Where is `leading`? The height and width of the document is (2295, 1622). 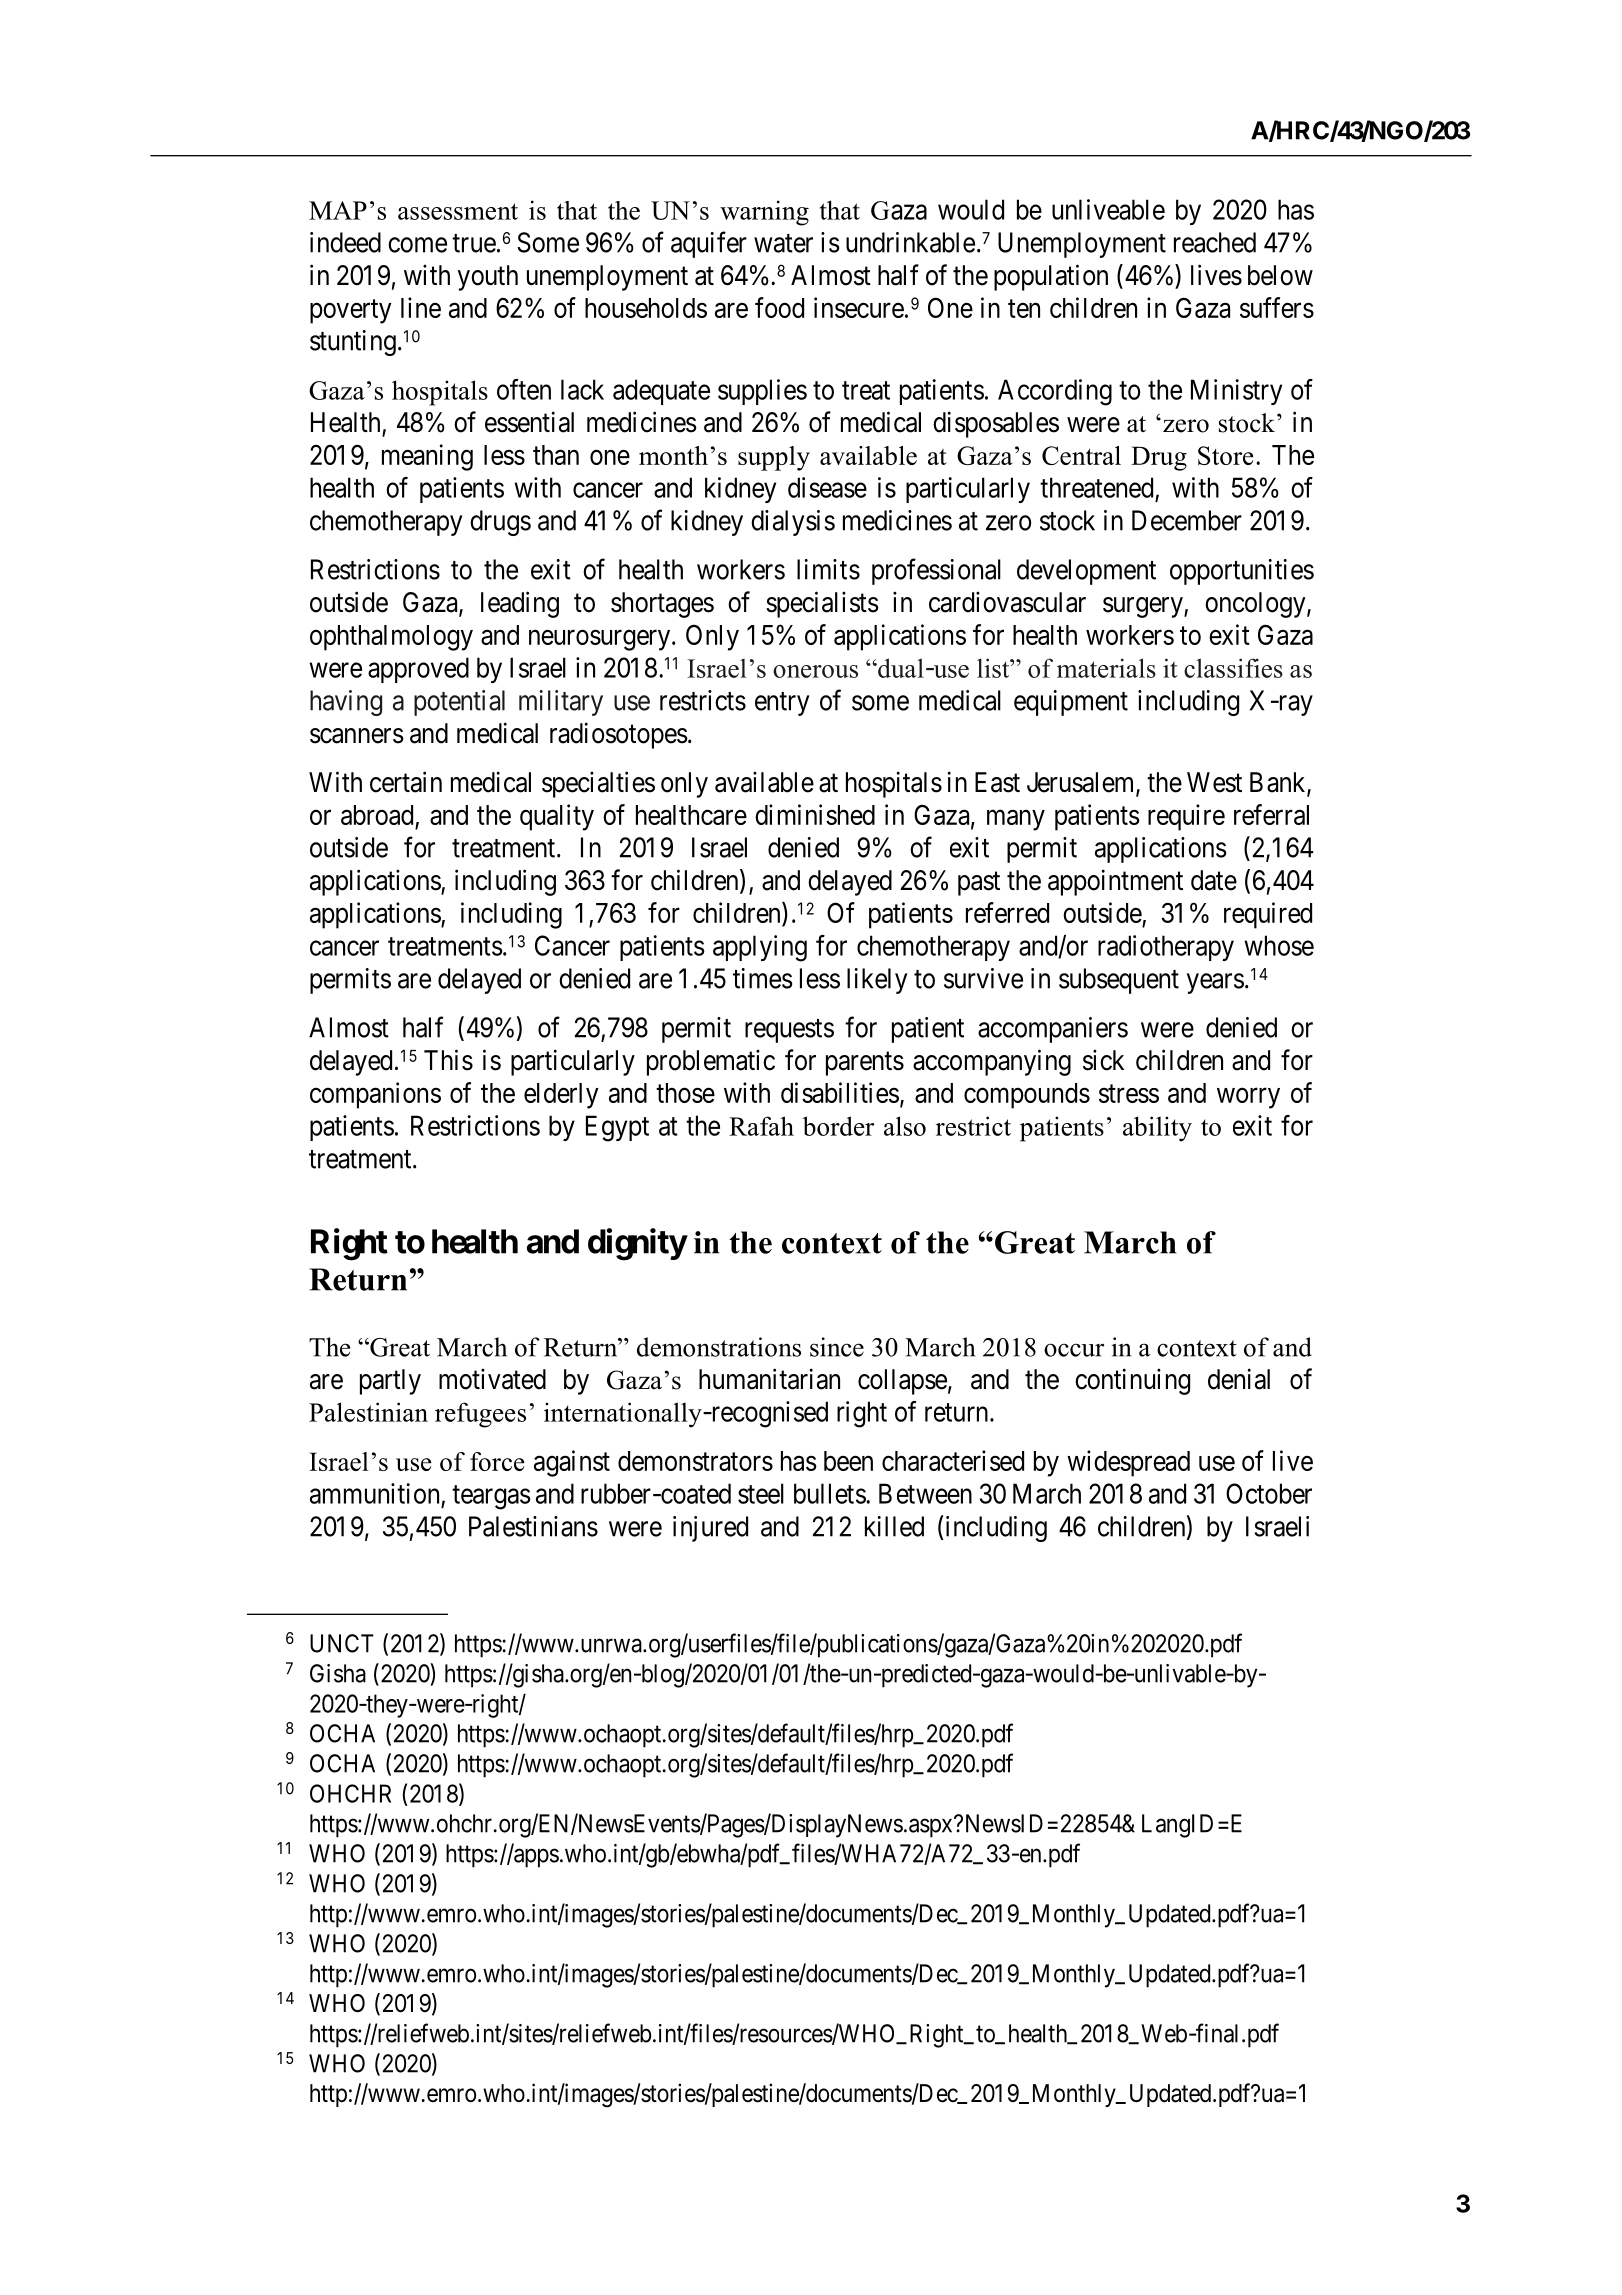
leading is located at coordinates (520, 604).
